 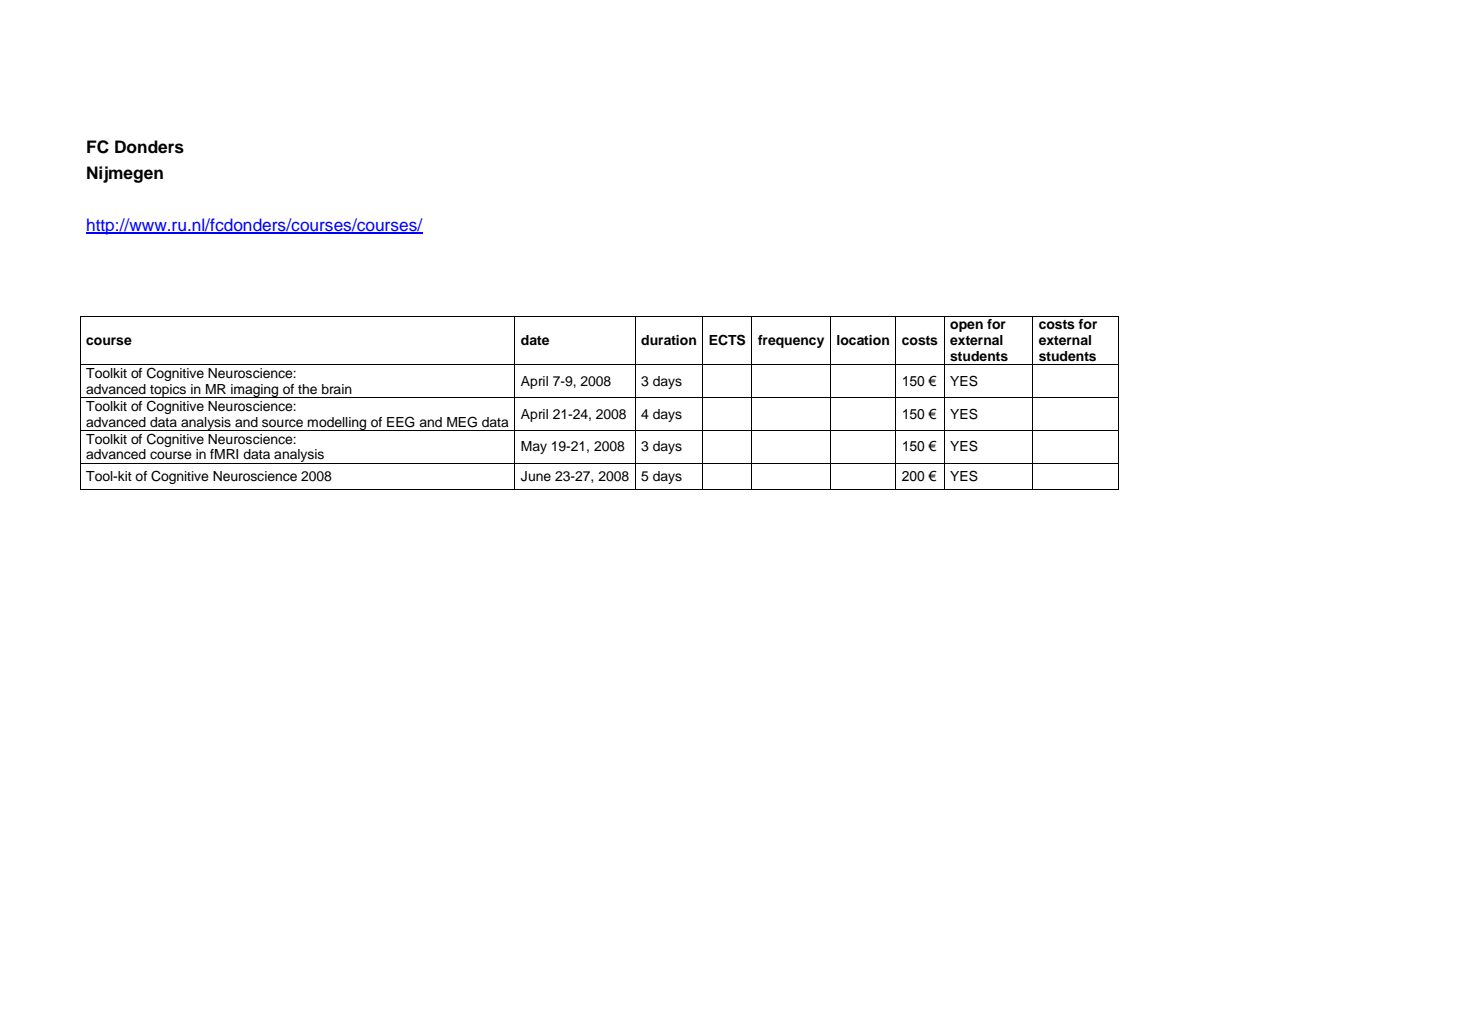 What do you see at coordinates (535, 340) in the screenshot?
I see `date` at bounding box center [535, 340].
